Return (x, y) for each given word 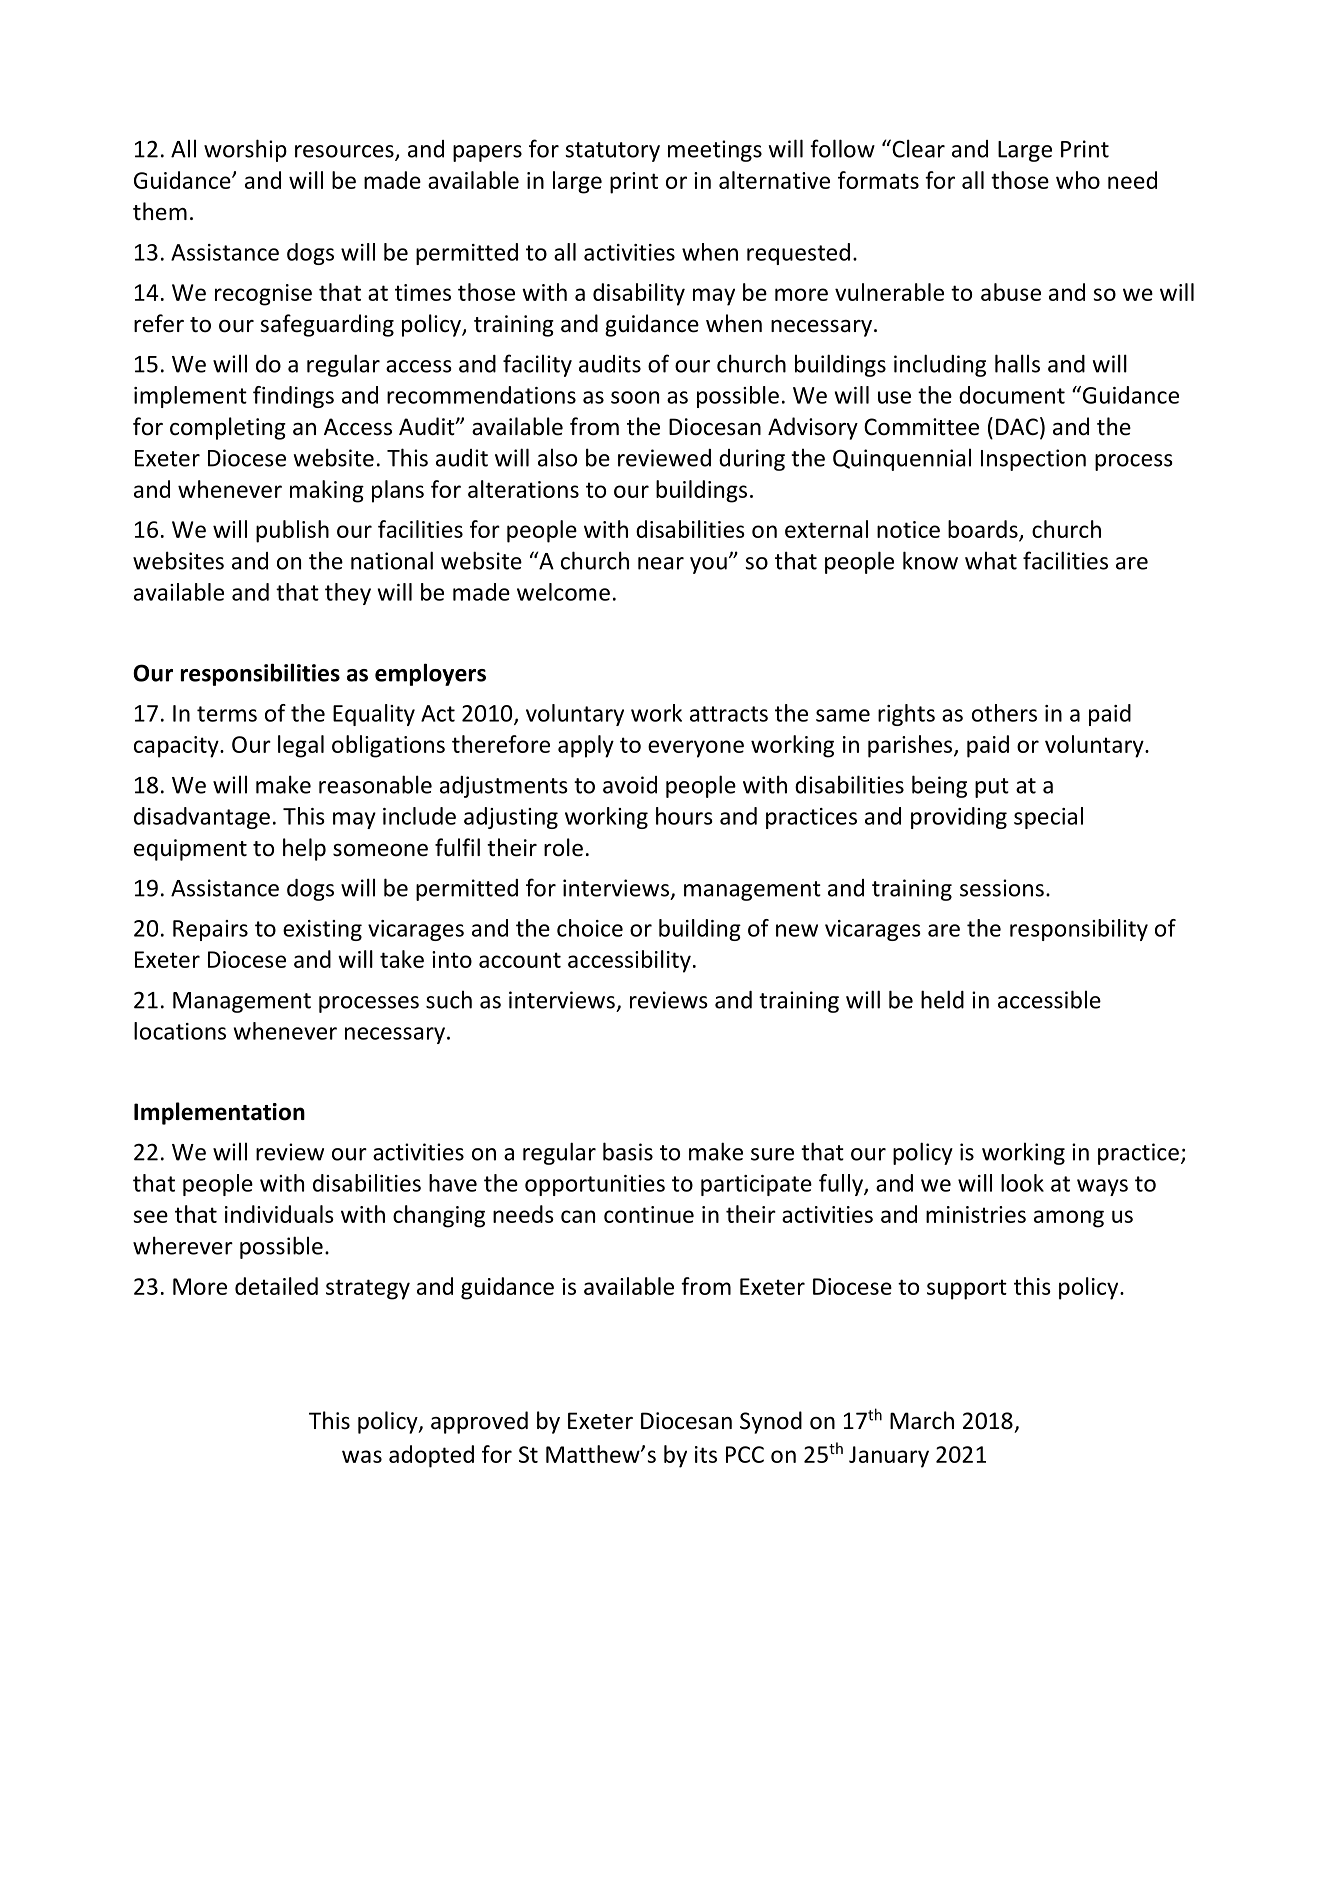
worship (245, 150)
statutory (612, 152)
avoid (630, 785)
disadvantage (202, 818)
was (362, 1456)
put (992, 788)
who (1078, 180)
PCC (745, 1454)
